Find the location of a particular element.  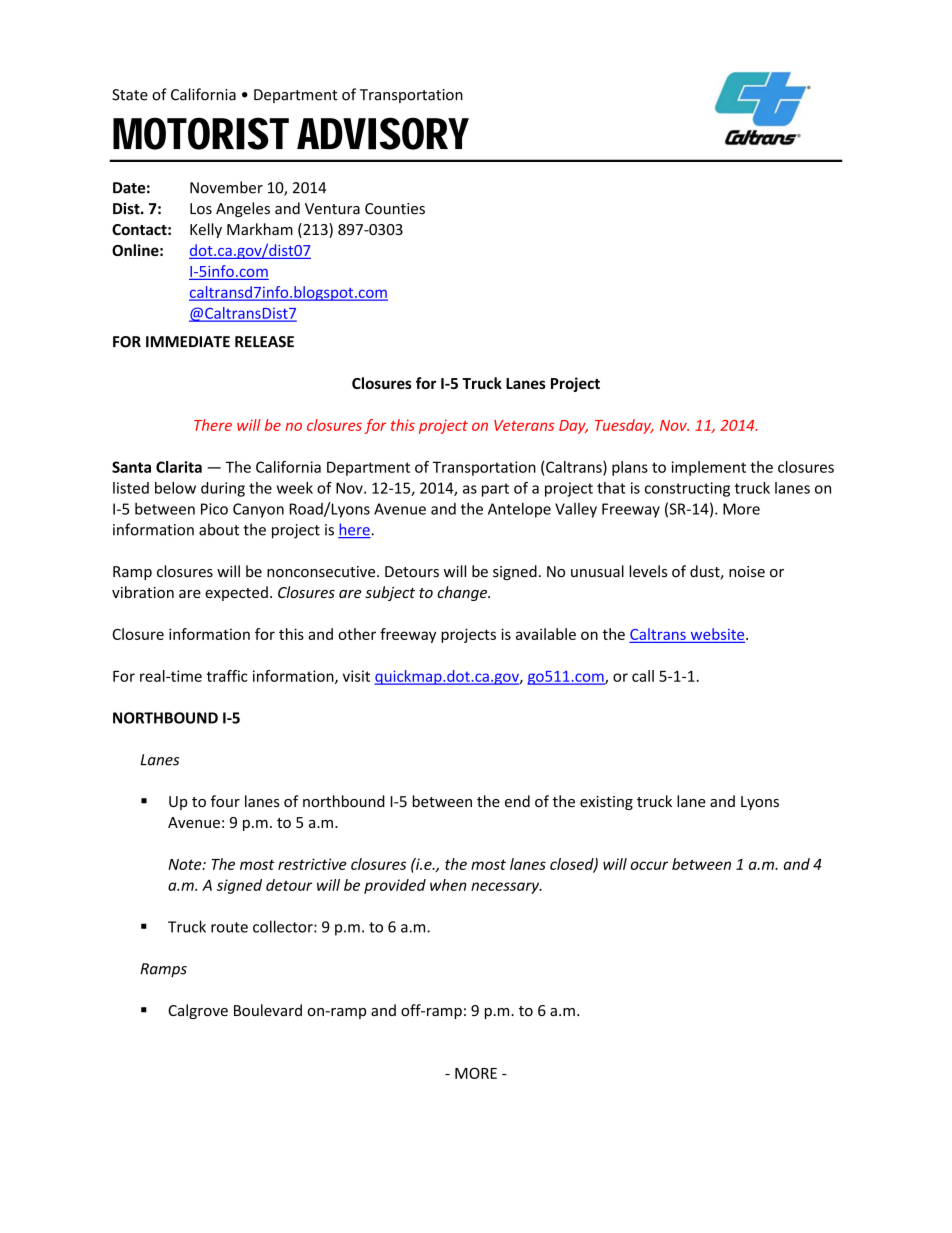

Boulevard is located at coordinates (268, 1010).
